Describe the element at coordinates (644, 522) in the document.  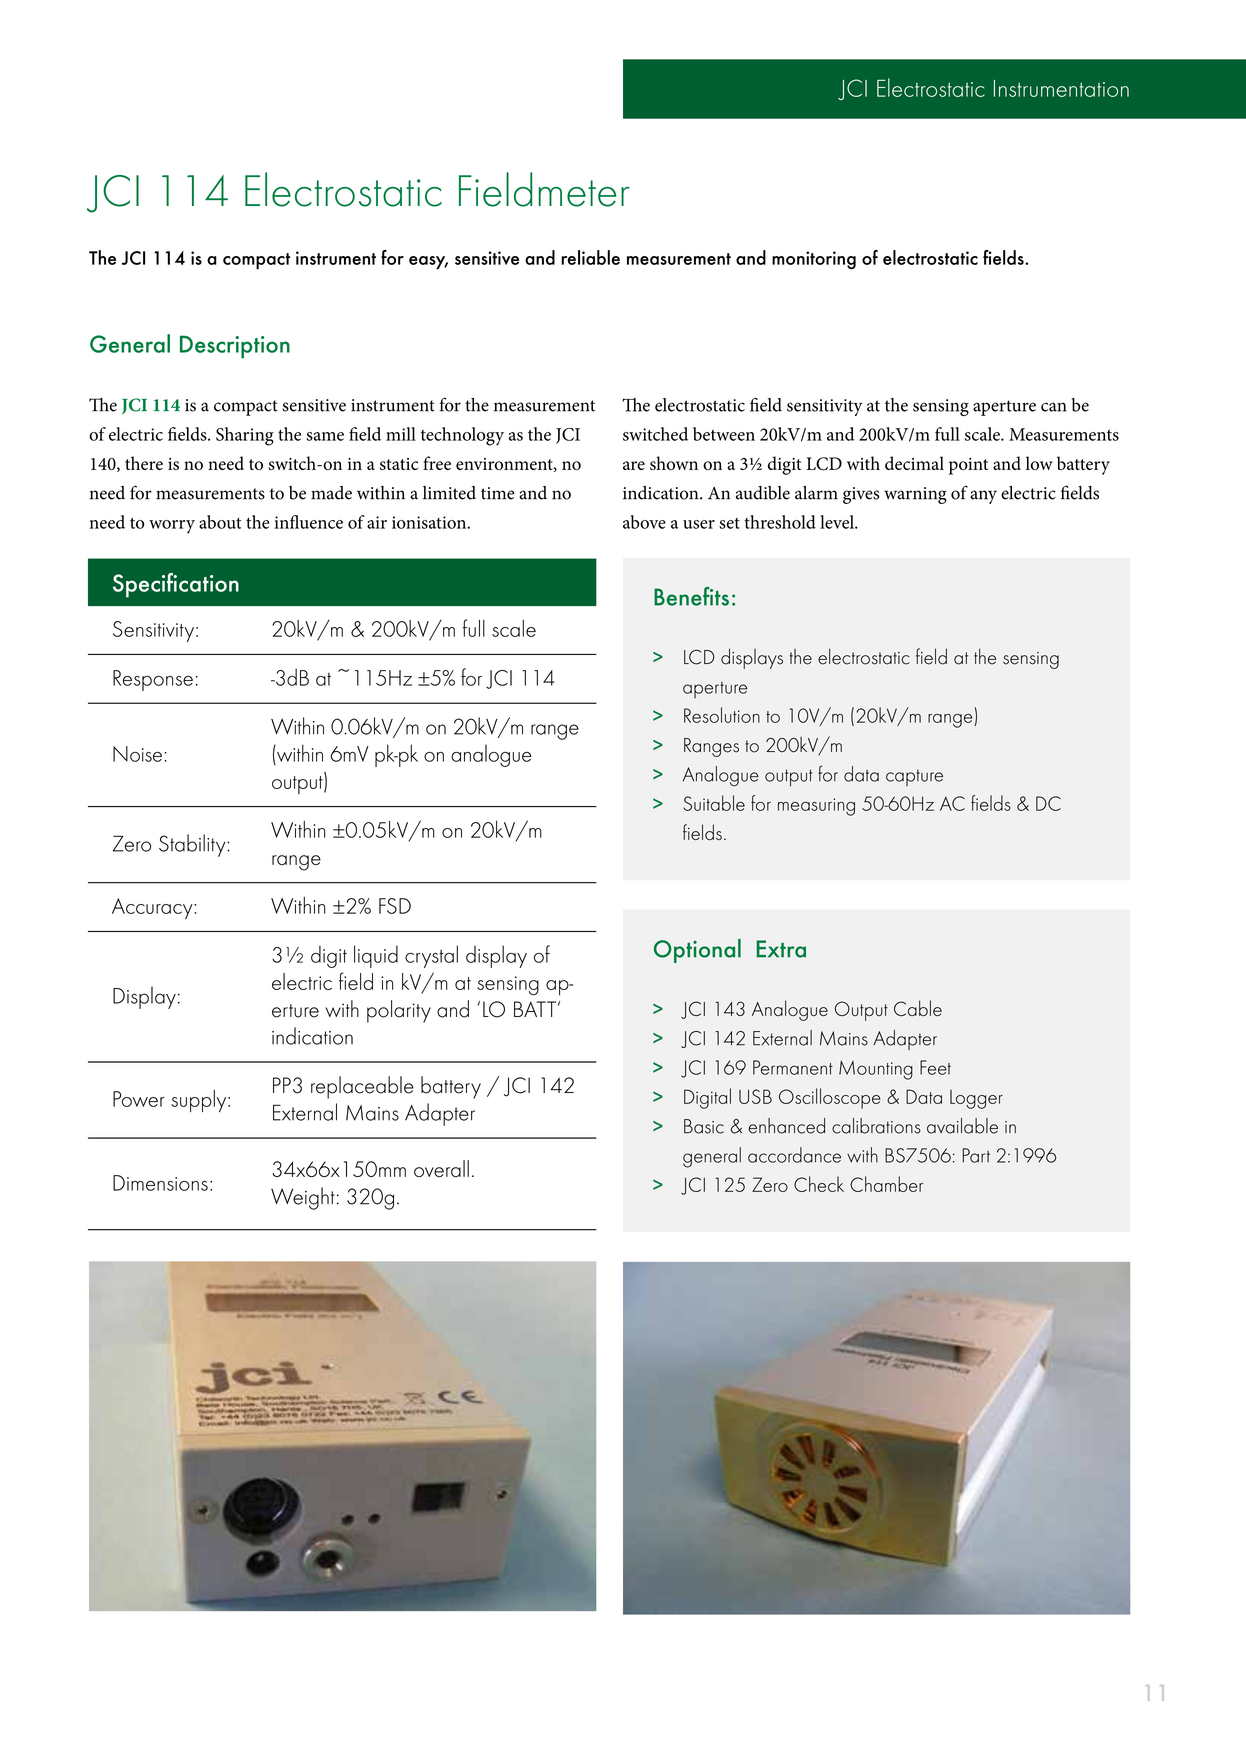
I see `above` at that location.
